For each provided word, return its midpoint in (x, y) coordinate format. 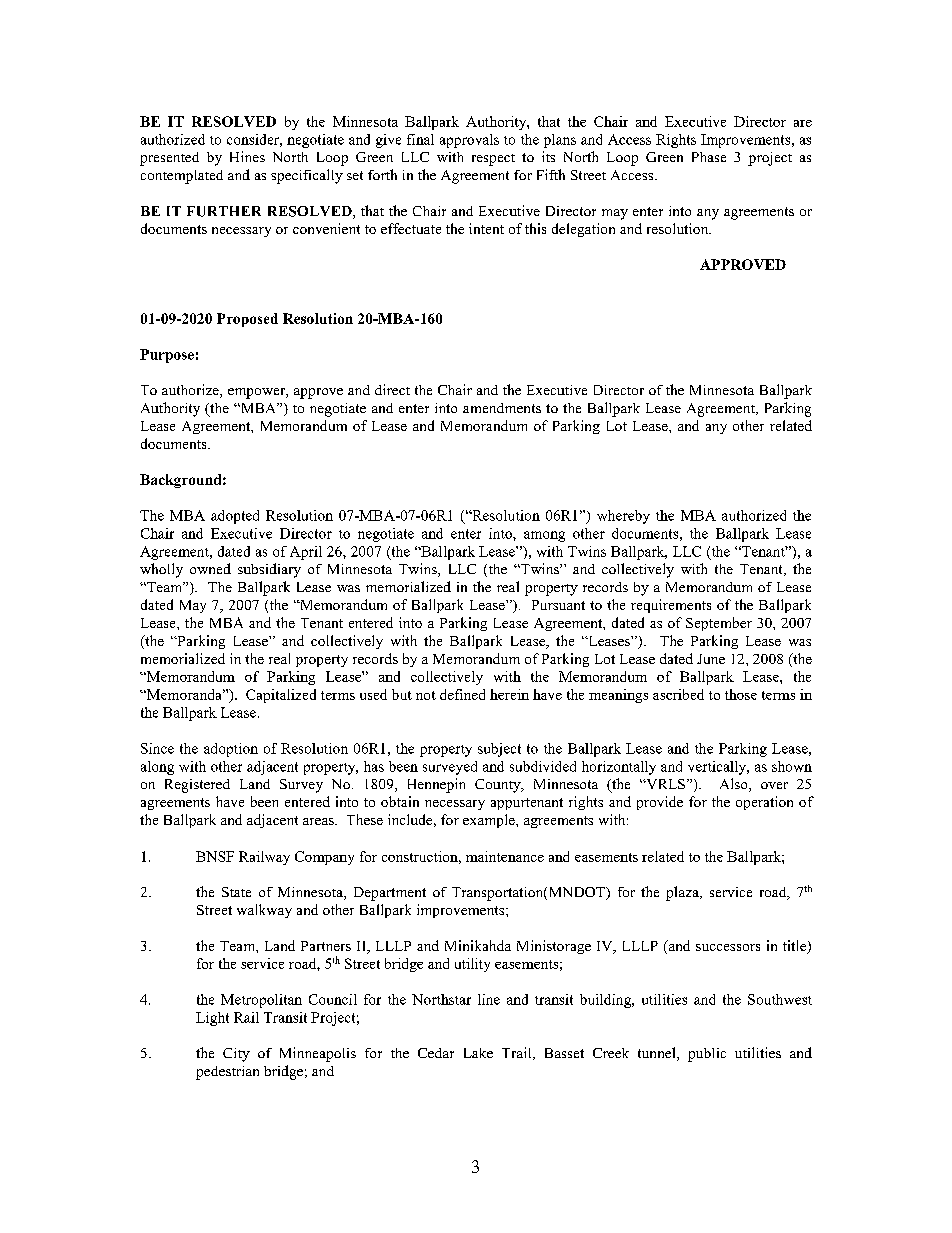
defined (462, 694)
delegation (583, 230)
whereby (623, 517)
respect (493, 160)
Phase (709, 157)
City (236, 1055)
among (544, 536)
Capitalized (281, 696)
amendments (502, 408)
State (236, 892)
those (741, 694)
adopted (235, 517)
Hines (247, 156)
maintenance (505, 856)
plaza (683, 893)
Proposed (247, 320)
